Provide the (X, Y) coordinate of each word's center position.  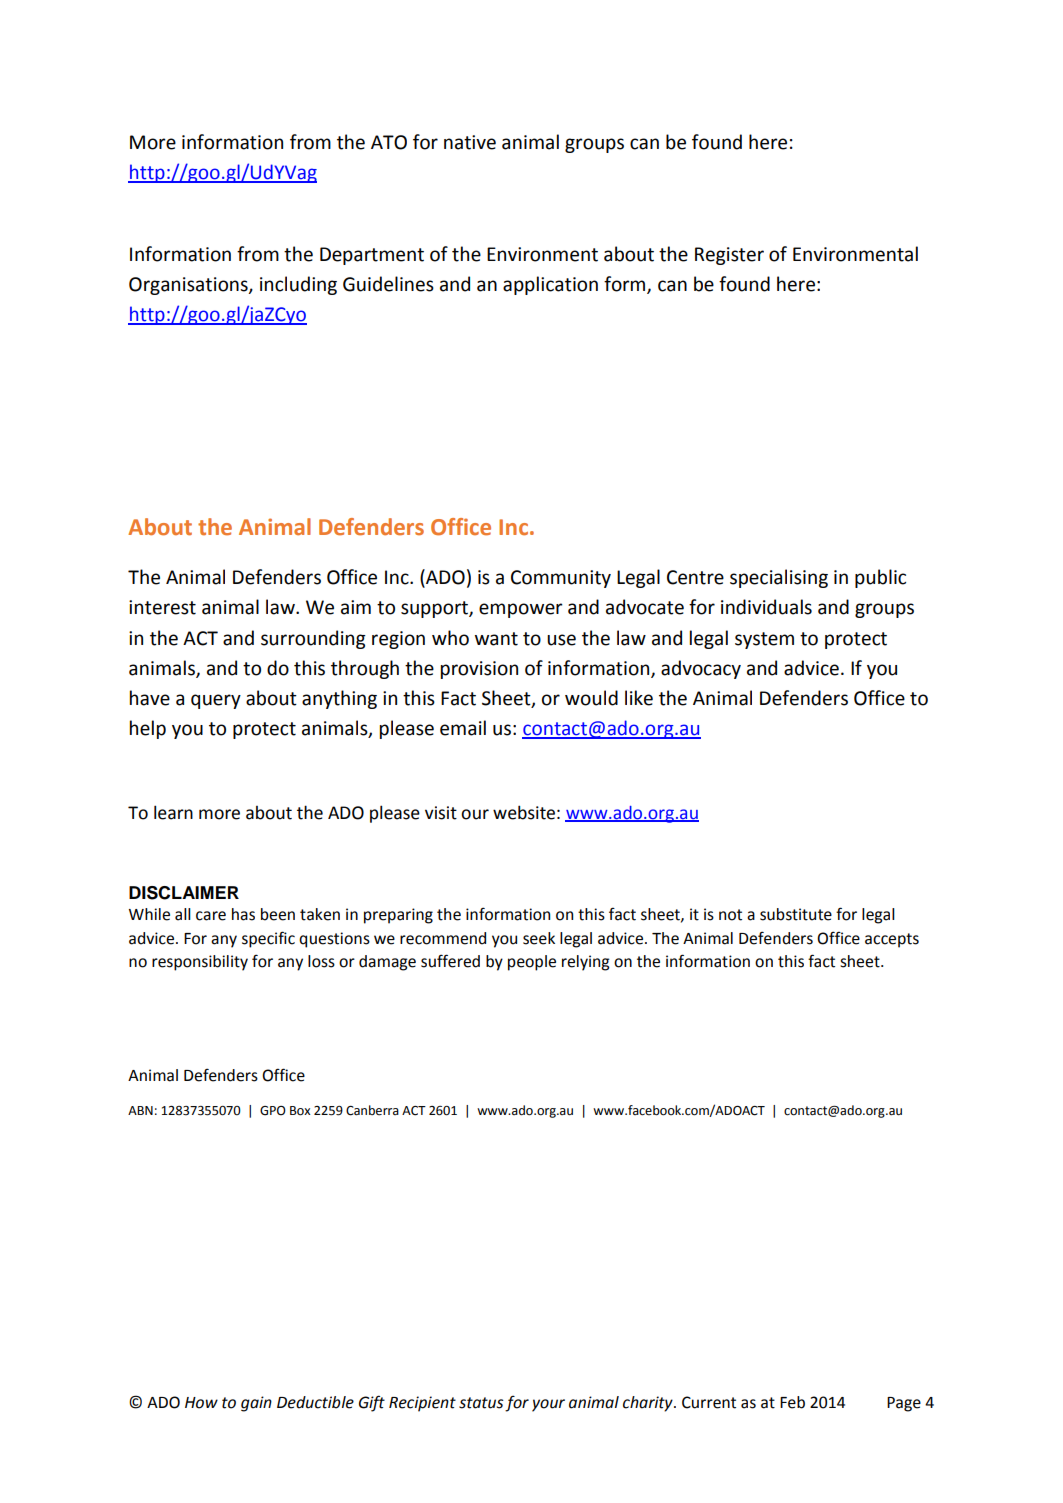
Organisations (189, 286)
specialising (779, 578)
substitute (796, 914)
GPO (273, 1111)
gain (256, 1404)
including (298, 285)
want (496, 639)
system (764, 640)
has (243, 914)
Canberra (372, 1110)
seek (539, 938)
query (216, 701)
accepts (892, 940)
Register (729, 256)
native (470, 142)
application (550, 285)
